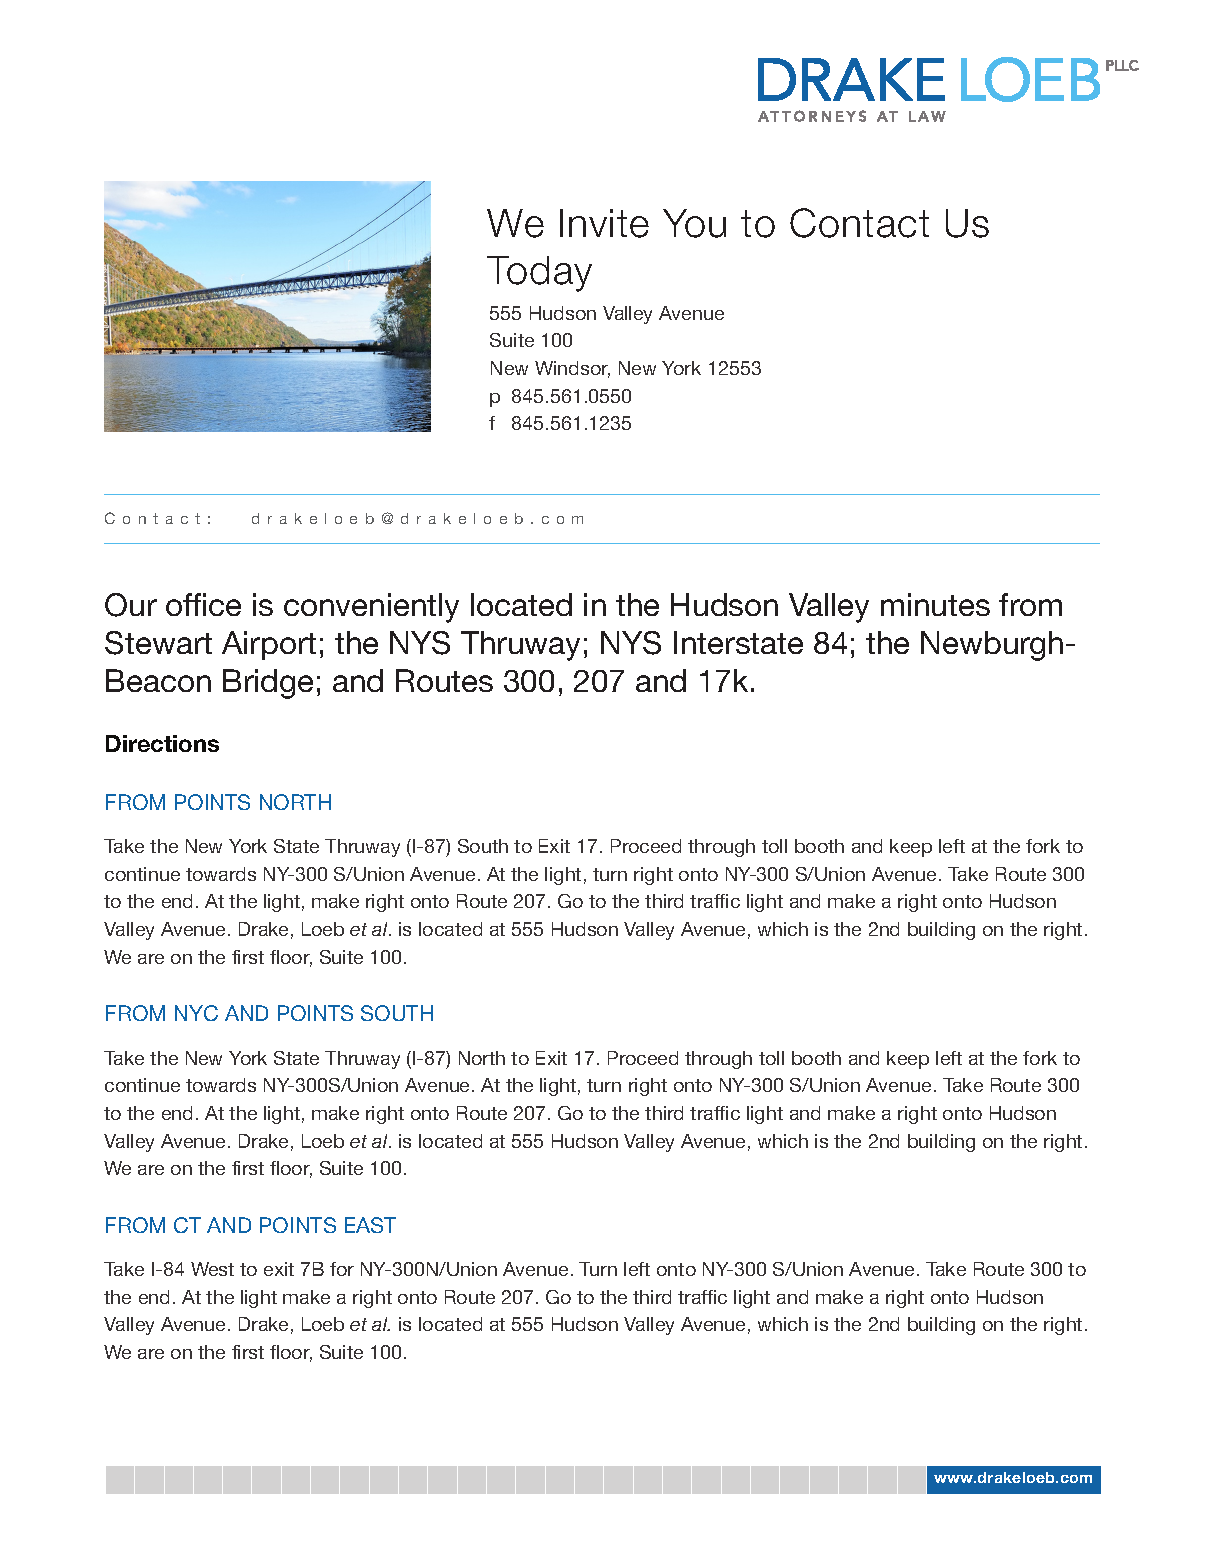  Describe the element at coordinates (162, 743) in the image. I see `Directions` at that location.
